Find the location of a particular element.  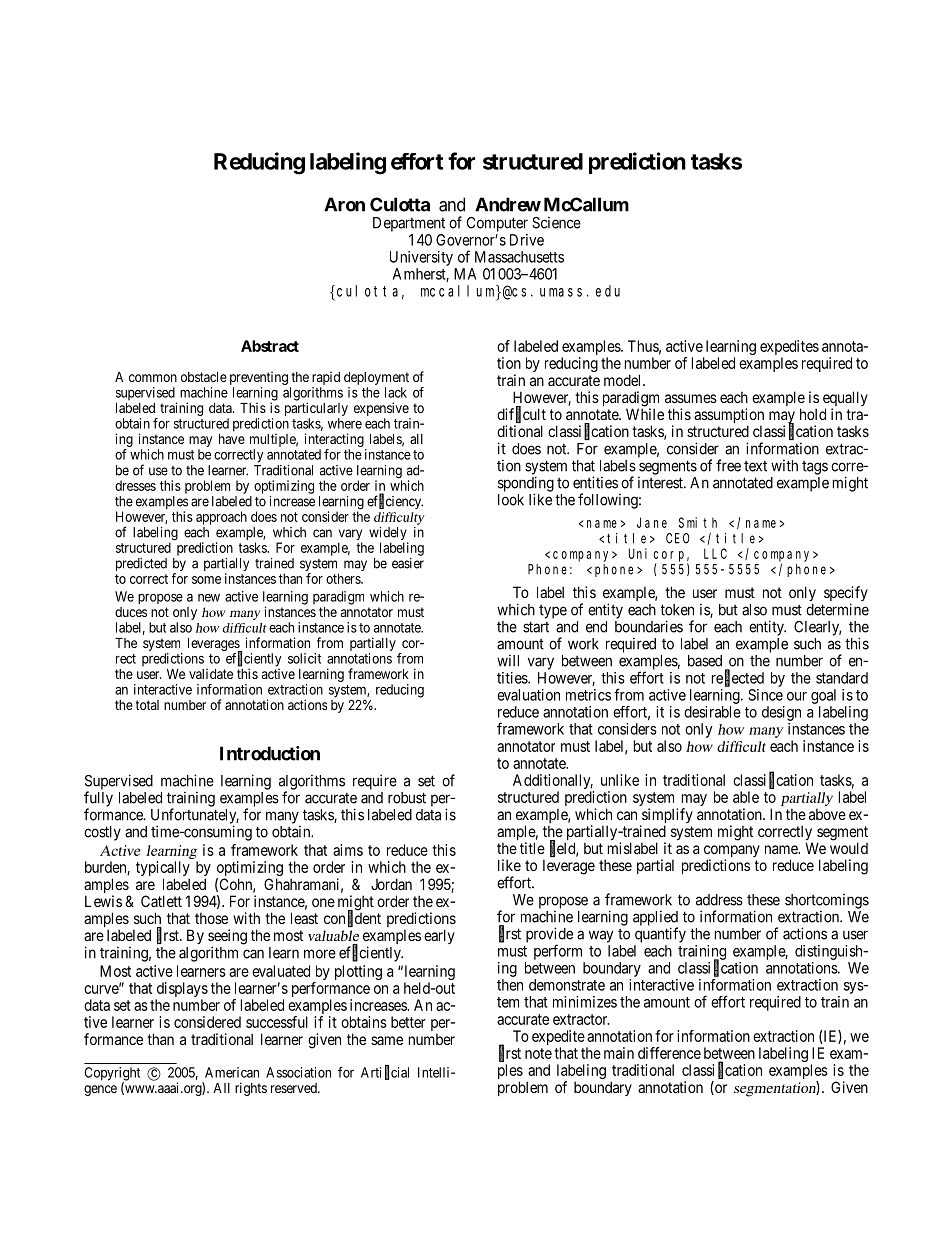

typically is located at coordinates (163, 870).
